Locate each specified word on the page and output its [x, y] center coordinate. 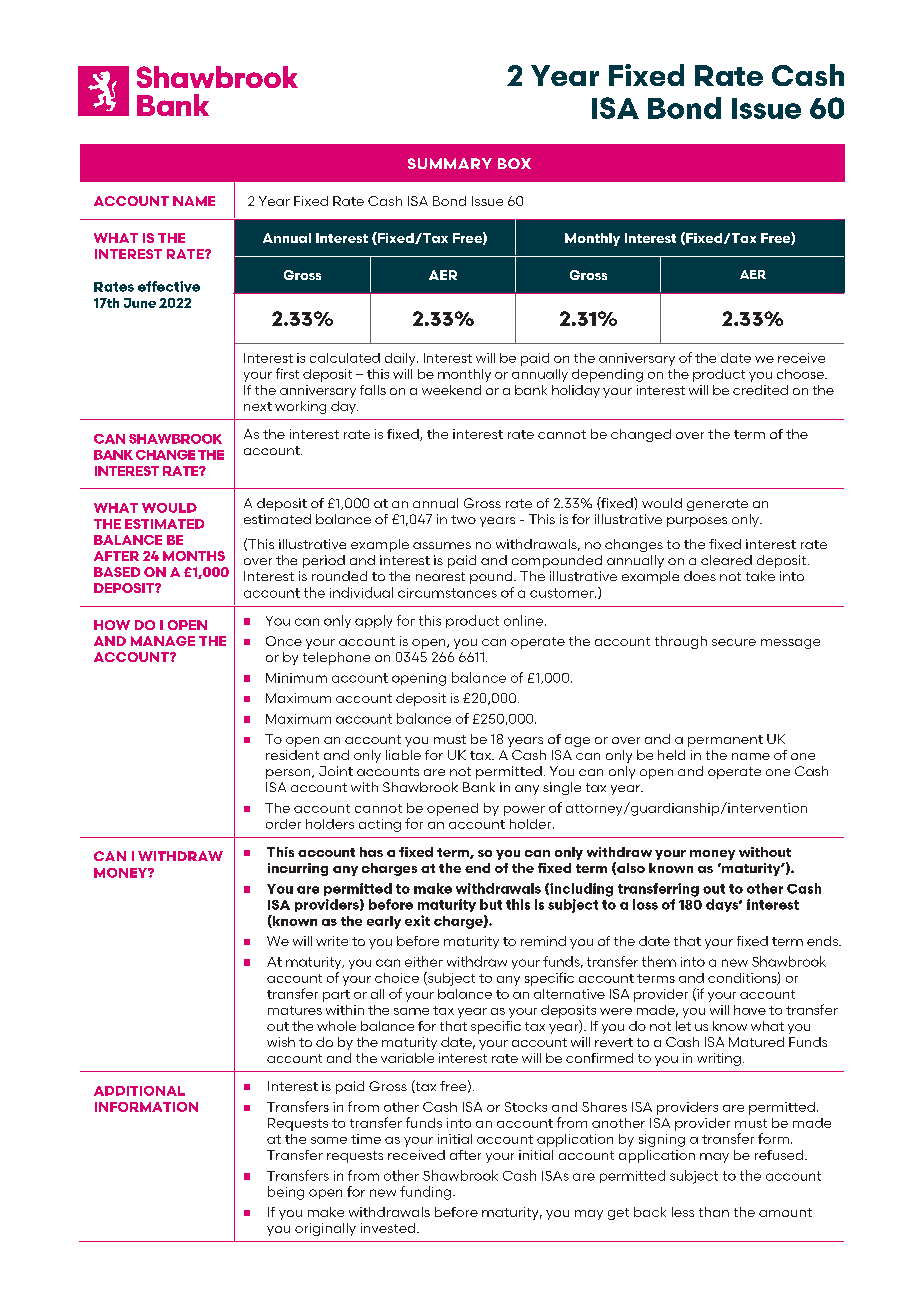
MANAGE [163, 641]
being [286, 1193]
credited [760, 390]
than [714, 1212]
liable [403, 755]
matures [295, 1010]
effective [169, 286]
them [659, 961]
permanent [725, 741]
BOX [514, 163]
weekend [451, 390]
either [424, 961]
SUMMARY [450, 163]
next [258, 406]
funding [425, 1193]
